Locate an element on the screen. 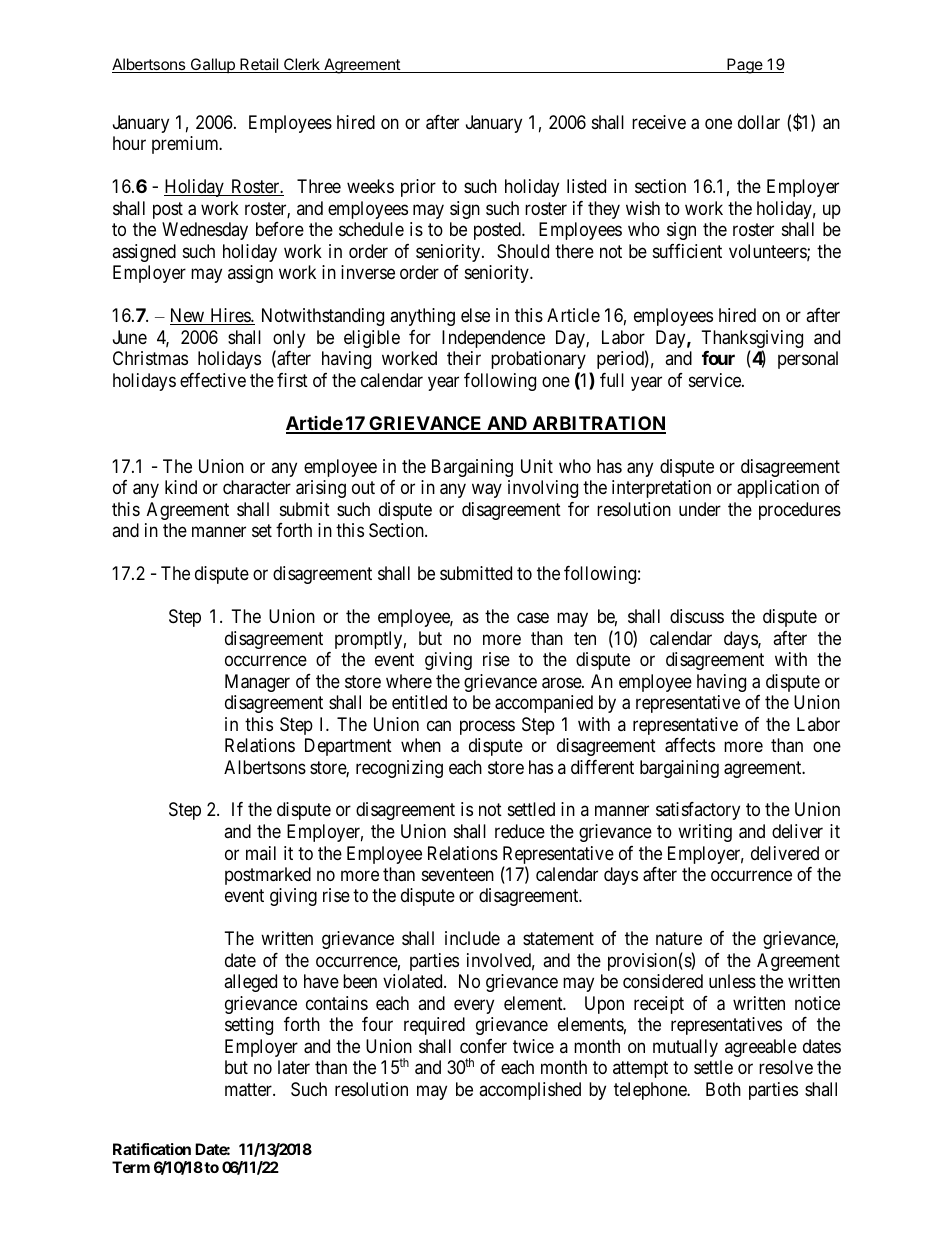  dollar is located at coordinates (759, 122).
